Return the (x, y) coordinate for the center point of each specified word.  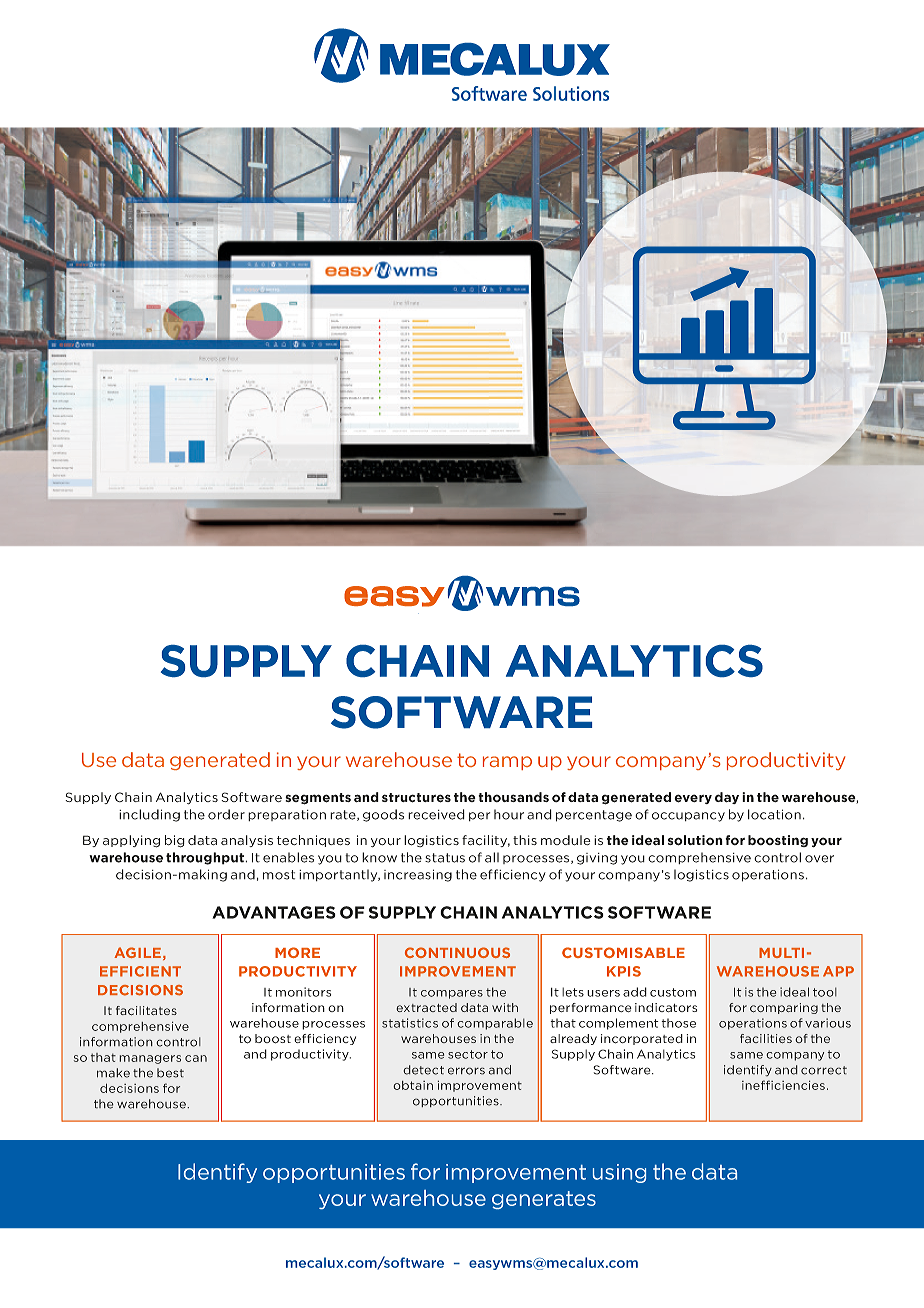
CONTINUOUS (457, 952)
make (113, 1073)
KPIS (624, 971)
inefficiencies (783, 1085)
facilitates (146, 1011)
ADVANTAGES (274, 912)
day (727, 798)
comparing (784, 1008)
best (170, 1073)
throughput (206, 858)
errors (466, 1071)
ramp (507, 763)
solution (695, 840)
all (492, 857)
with (505, 1007)
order (226, 814)
